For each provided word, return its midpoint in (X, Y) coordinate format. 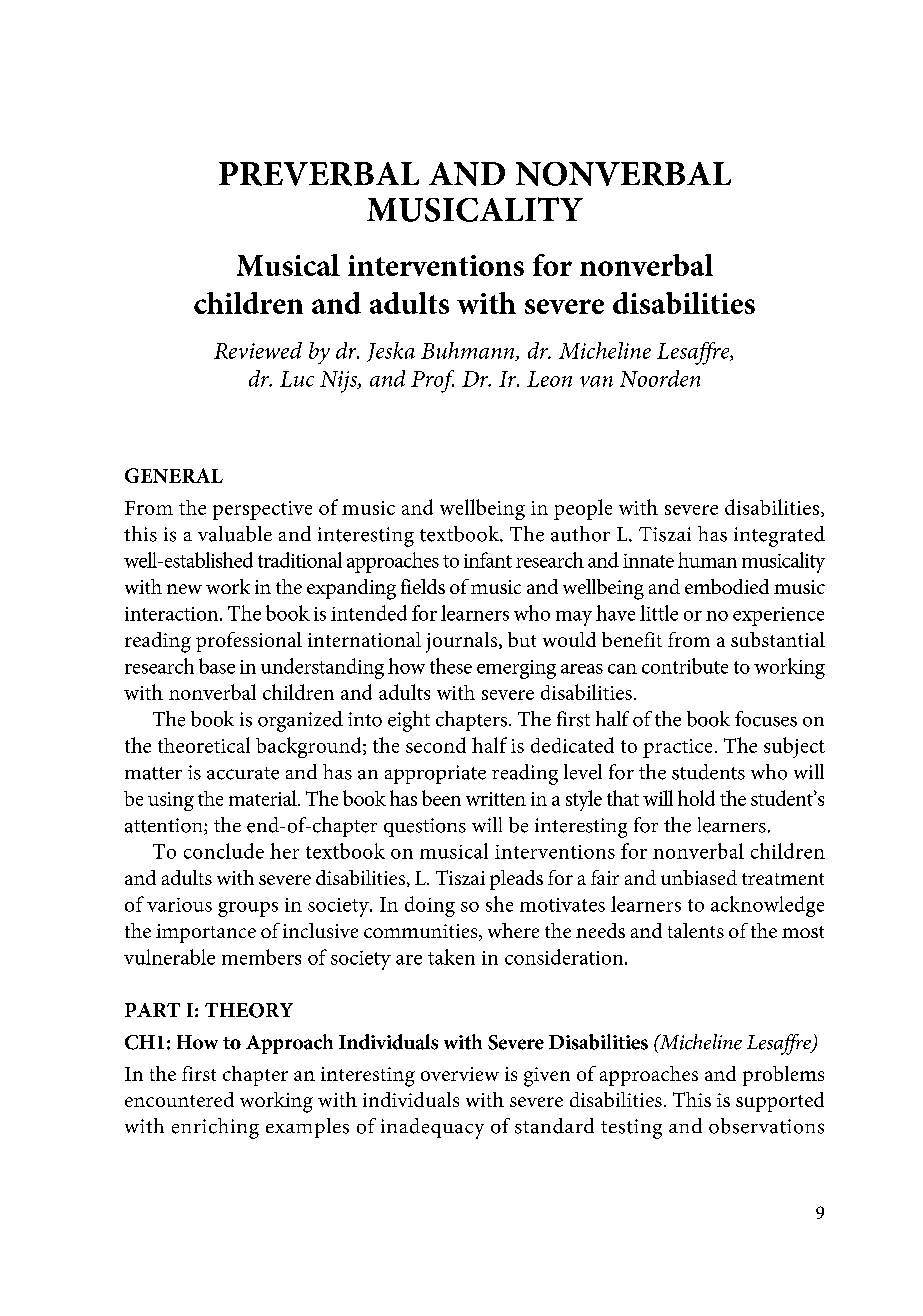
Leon (549, 379)
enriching (215, 1128)
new (184, 589)
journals (463, 642)
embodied (727, 586)
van (596, 381)
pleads (516, 880)
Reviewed (258, 350)
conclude (224, 851)
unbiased (699, 877)
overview (460, 1074)
